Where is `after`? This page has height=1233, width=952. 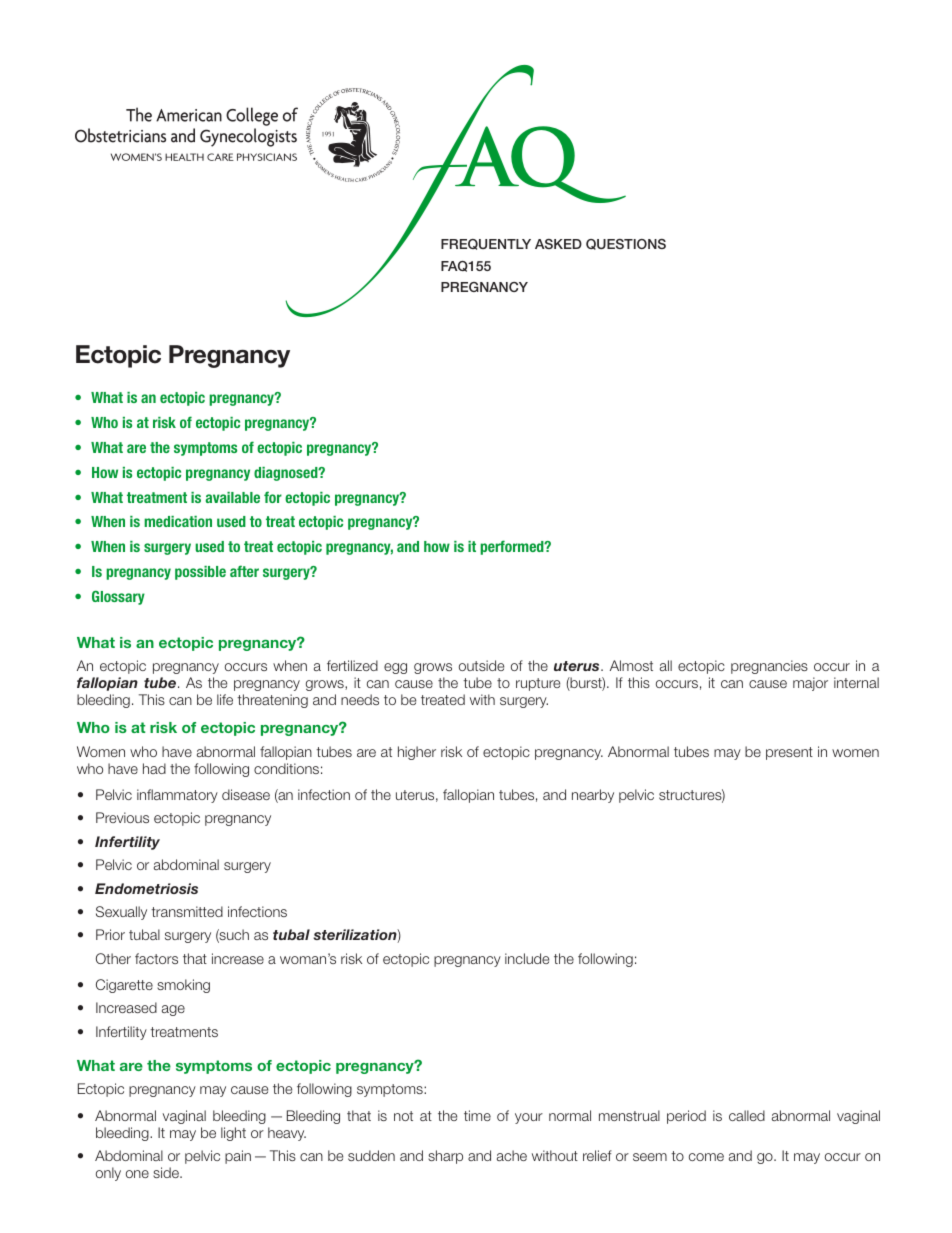 after is located at coordinates (244, 571).
